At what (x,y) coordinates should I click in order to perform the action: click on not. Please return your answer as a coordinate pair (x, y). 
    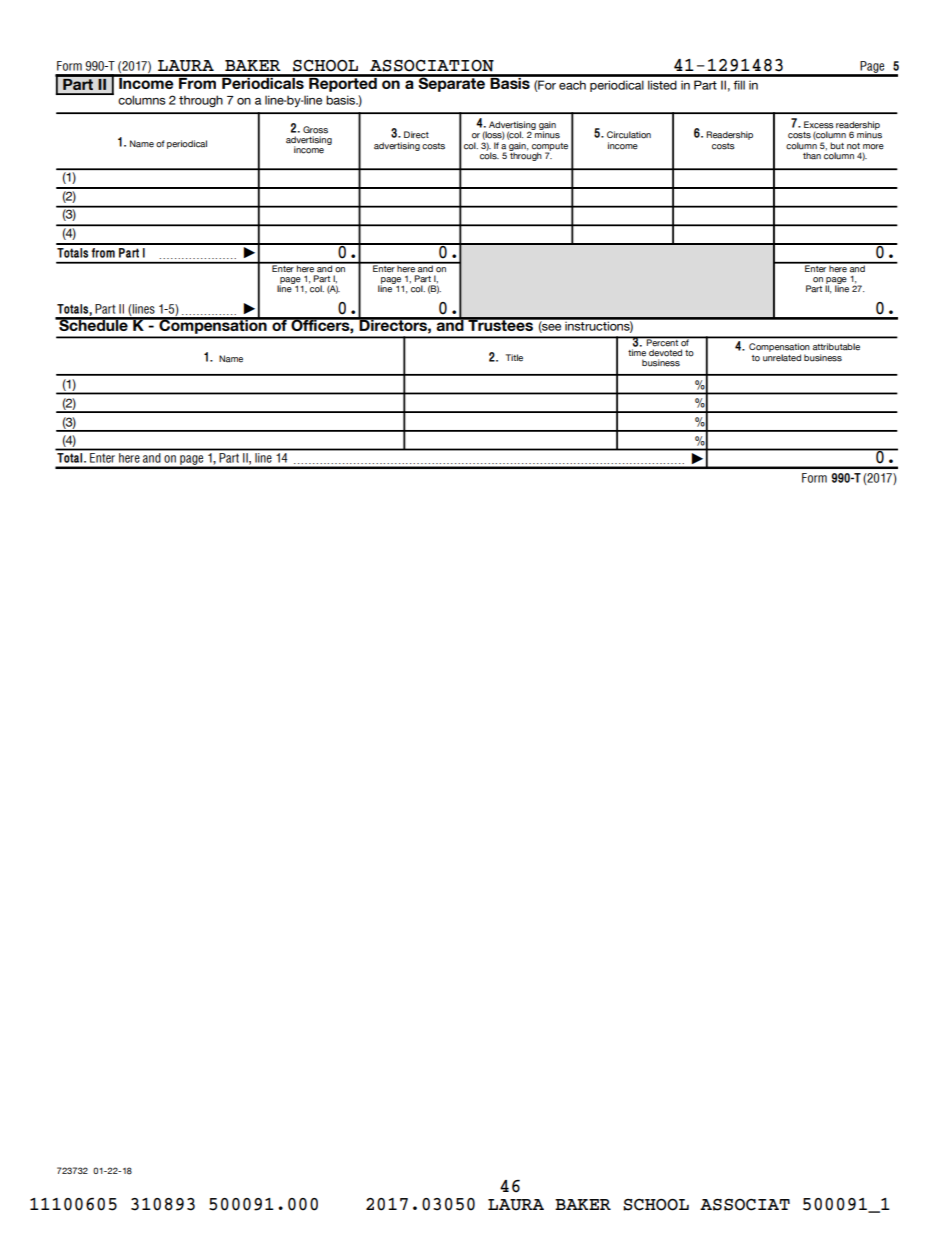
    Looking at the image, I should click on (853, 146).
